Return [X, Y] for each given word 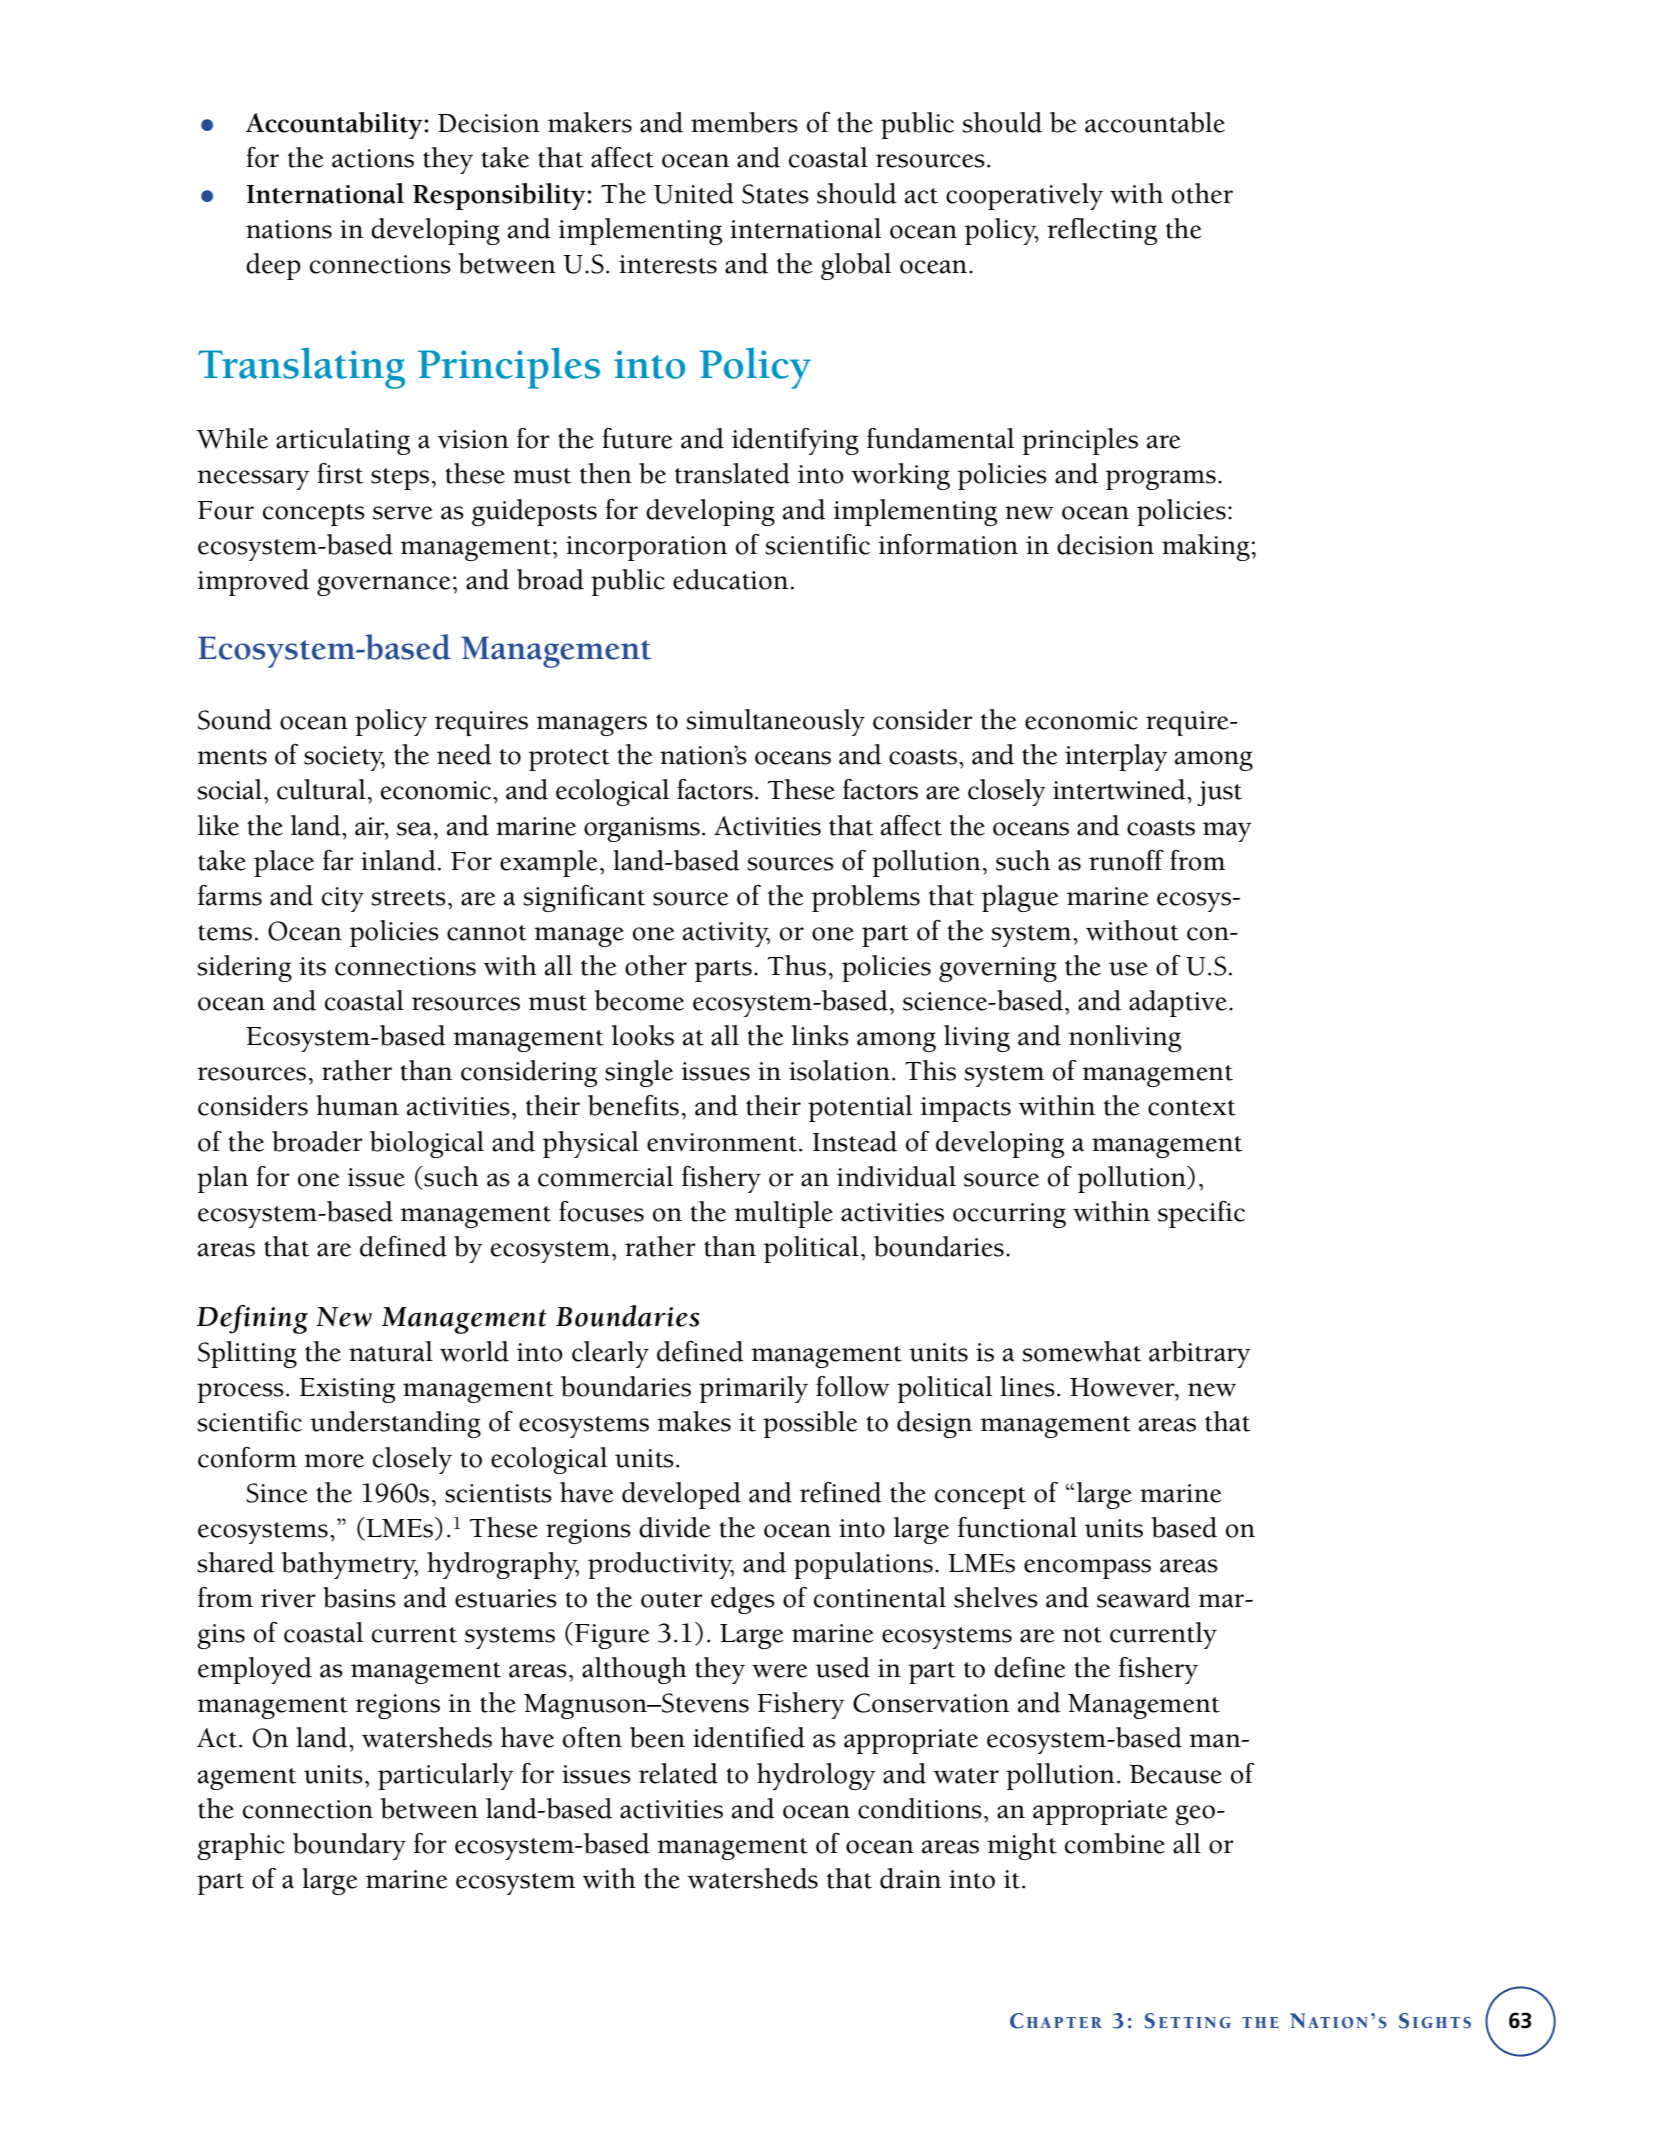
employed [255, 1670]
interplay [1116, 757]
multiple [783, 1214]
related [678, 1773]
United [694, 193]
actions [373, 158]
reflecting [1102, 231]
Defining [252, 1319]
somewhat [1081, 1351]
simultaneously [775, 722]
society [344, 758]
